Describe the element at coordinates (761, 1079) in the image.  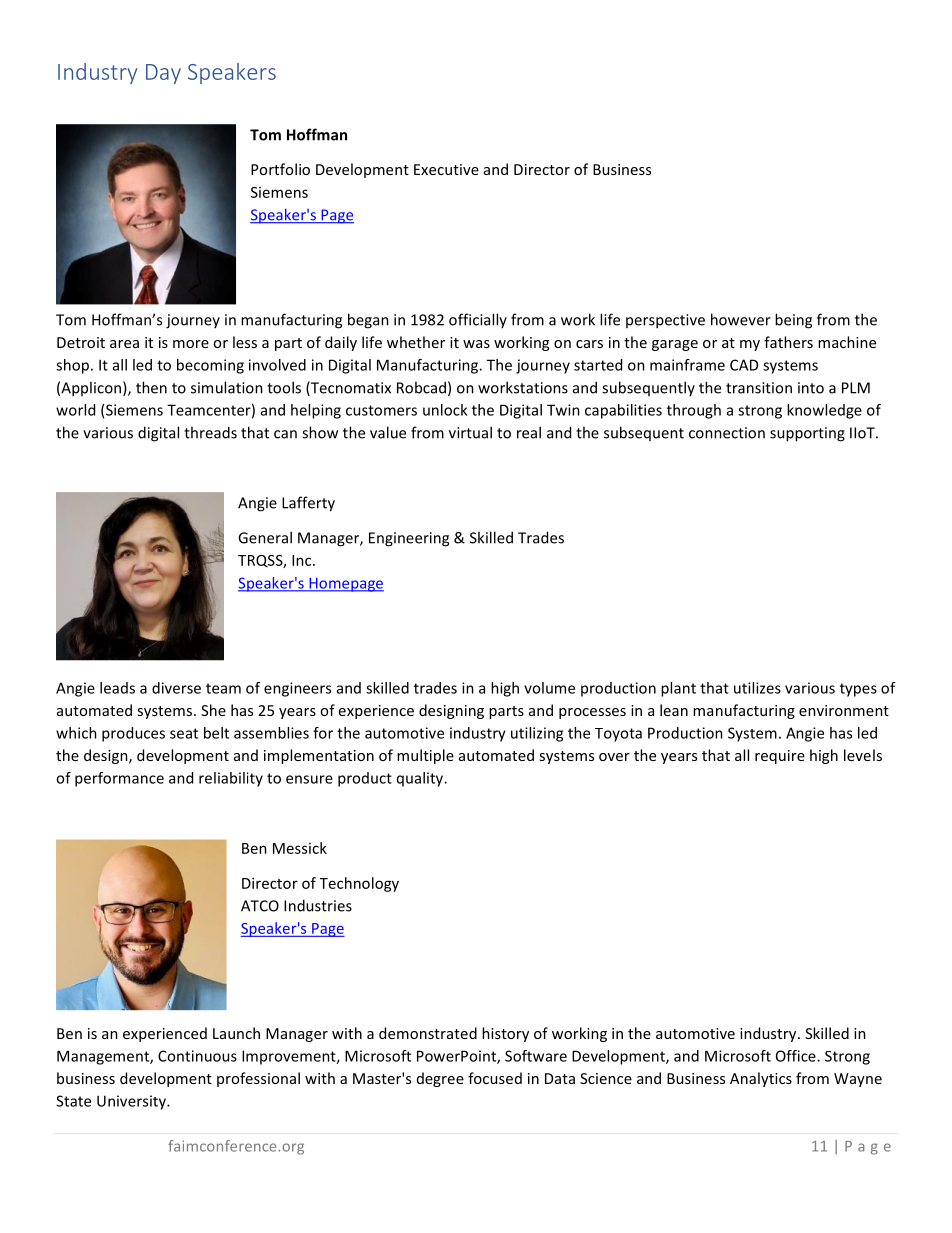
I see `Analytics` at that location.
